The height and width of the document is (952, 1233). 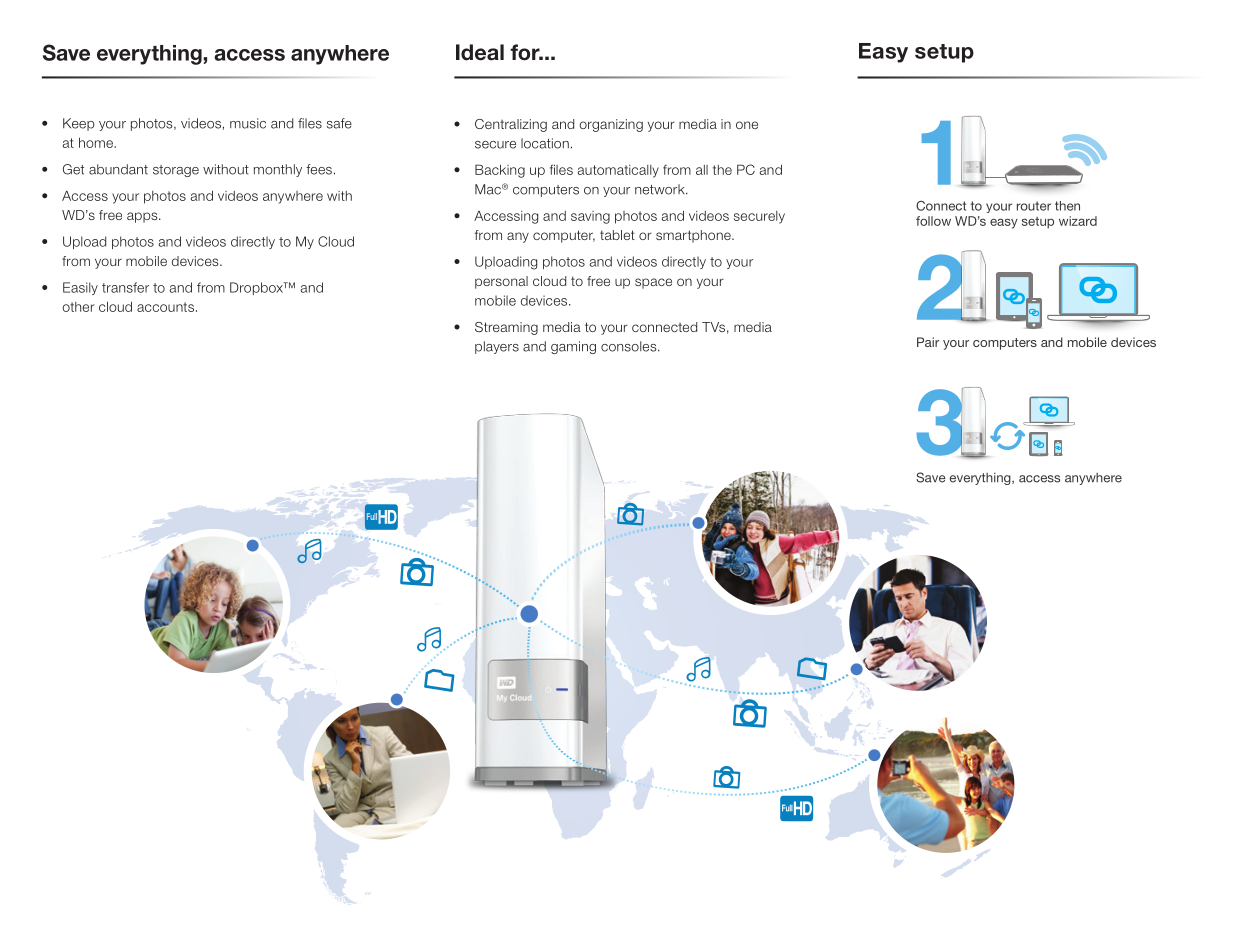 What do you see at coordinates (165, 307) in the document?
I see `accounts` at bounding box center [165, 307].
